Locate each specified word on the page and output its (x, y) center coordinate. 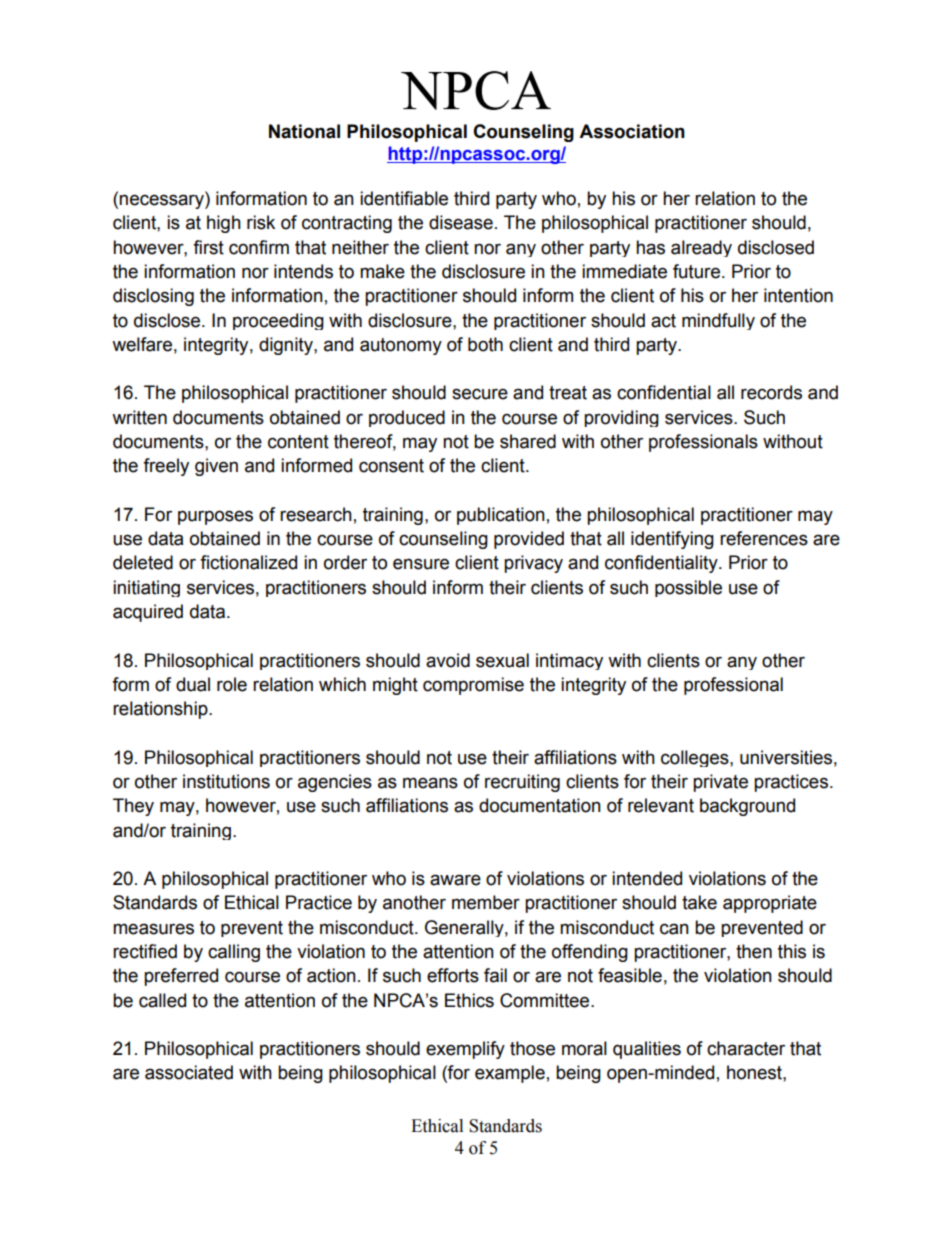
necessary (162, 201)
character (746, 1048)
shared (528, 441)
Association (632, 131)
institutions (226, 781)
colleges (696, 758)
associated (189, 1072)
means (430, 783)
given (216, 467)
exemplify (465, 1050)
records (771, 392)
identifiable (404, 198)
